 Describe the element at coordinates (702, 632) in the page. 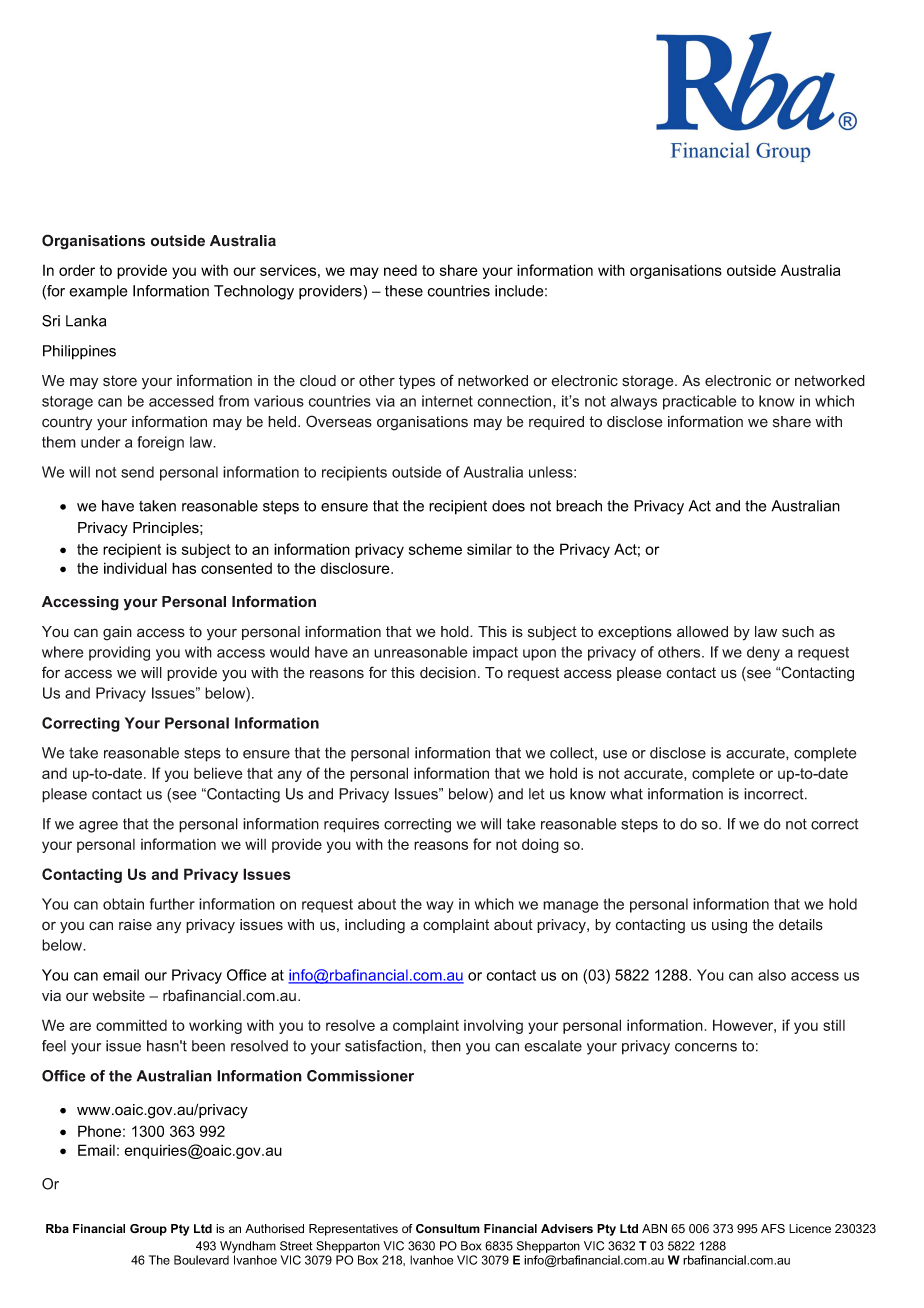

I see `allowed` at that location.
